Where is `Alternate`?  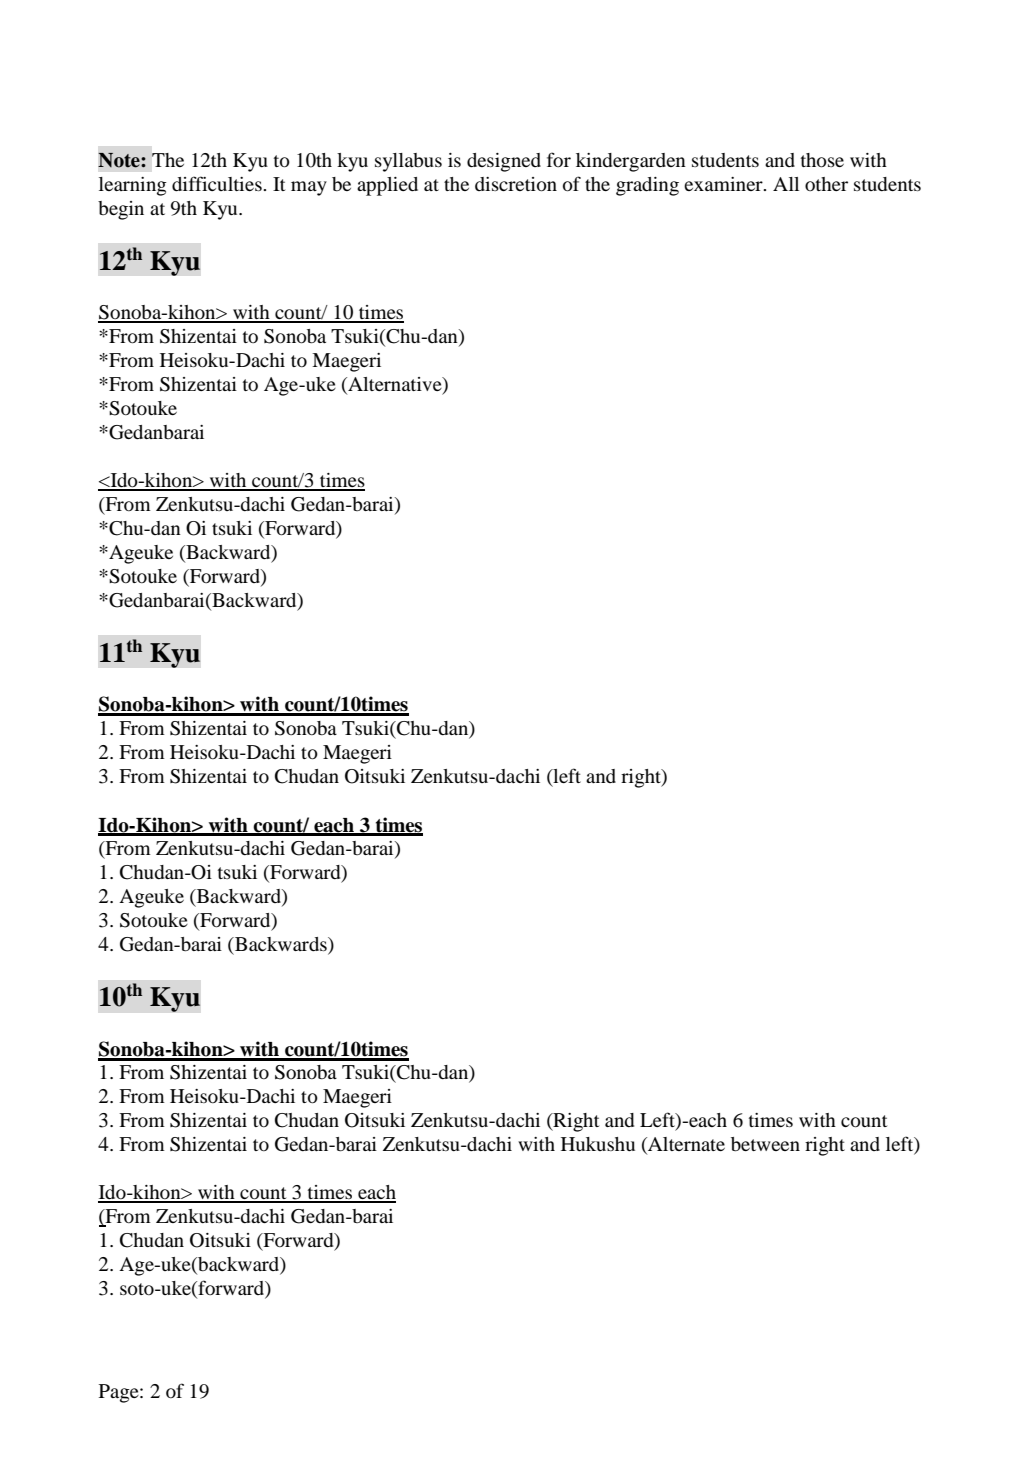 Alternate is located at coordinates (685, 1145).
